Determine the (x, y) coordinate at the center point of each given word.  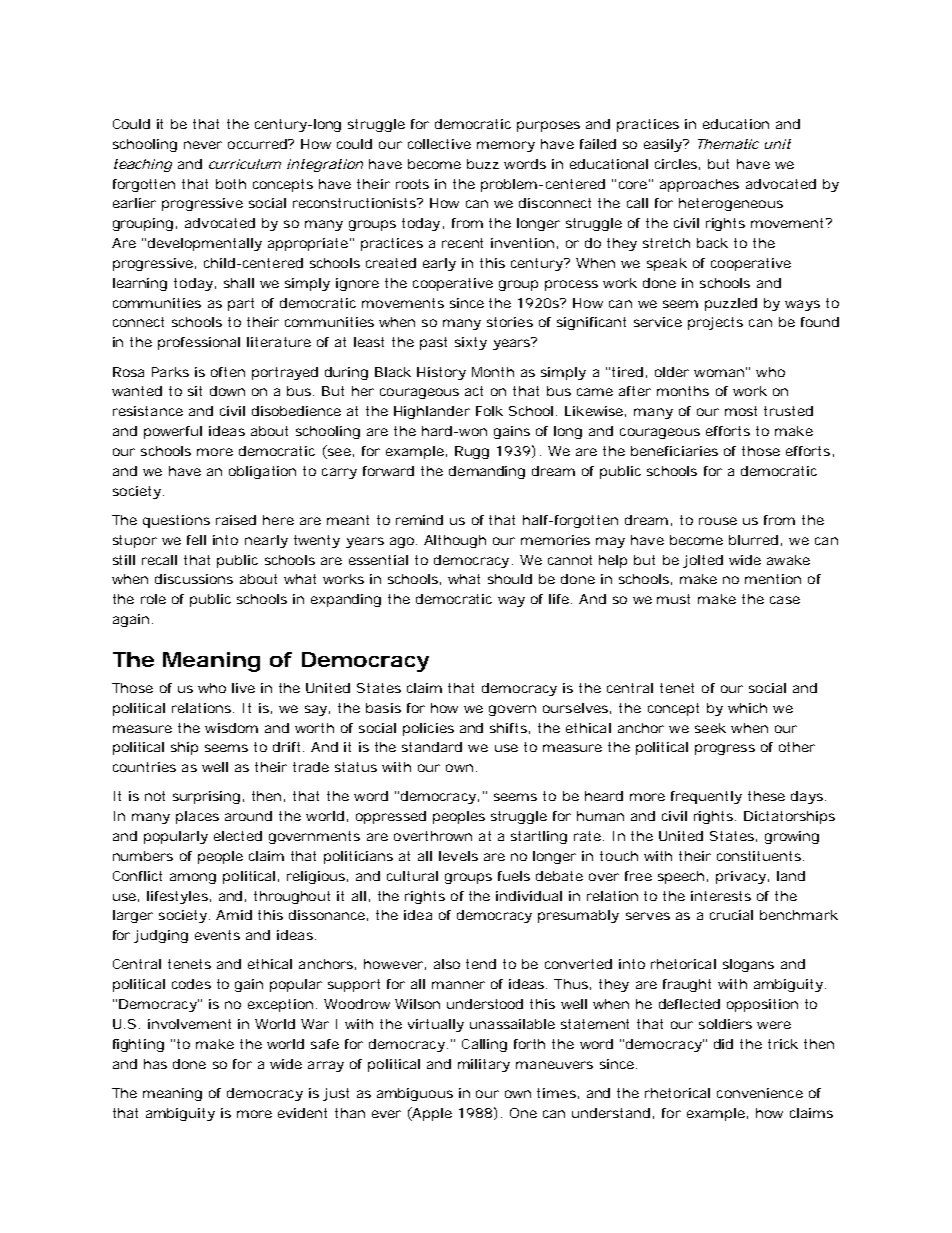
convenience (760, 1093)
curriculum (245, 164)
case (785, 600)
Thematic (728, 144)
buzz (483, 164)
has (155, 1064)
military (484, 1065)
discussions (194, 579)
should (510, 579)
